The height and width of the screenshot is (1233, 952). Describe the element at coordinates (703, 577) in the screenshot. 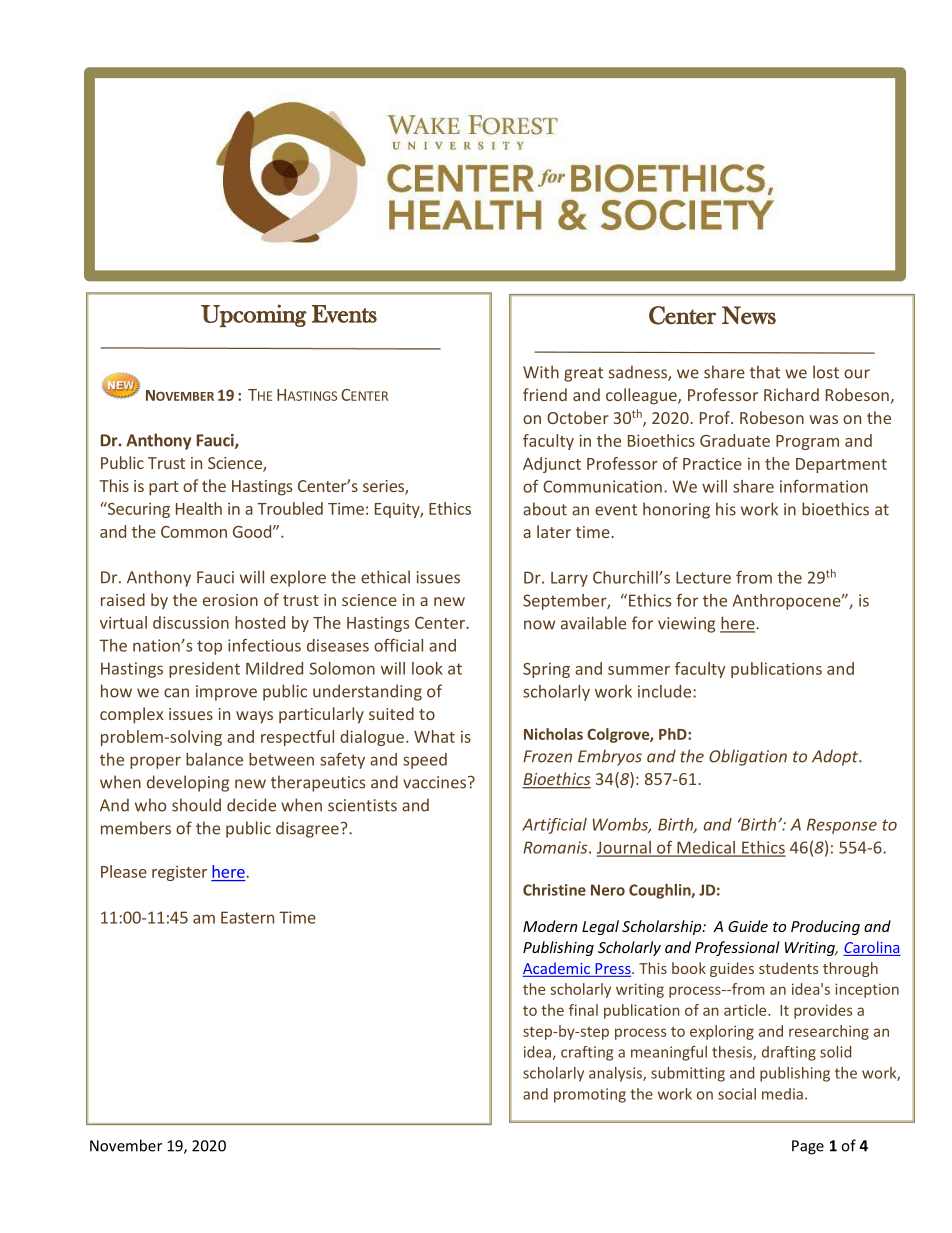

I see `Lecture` at that location.
